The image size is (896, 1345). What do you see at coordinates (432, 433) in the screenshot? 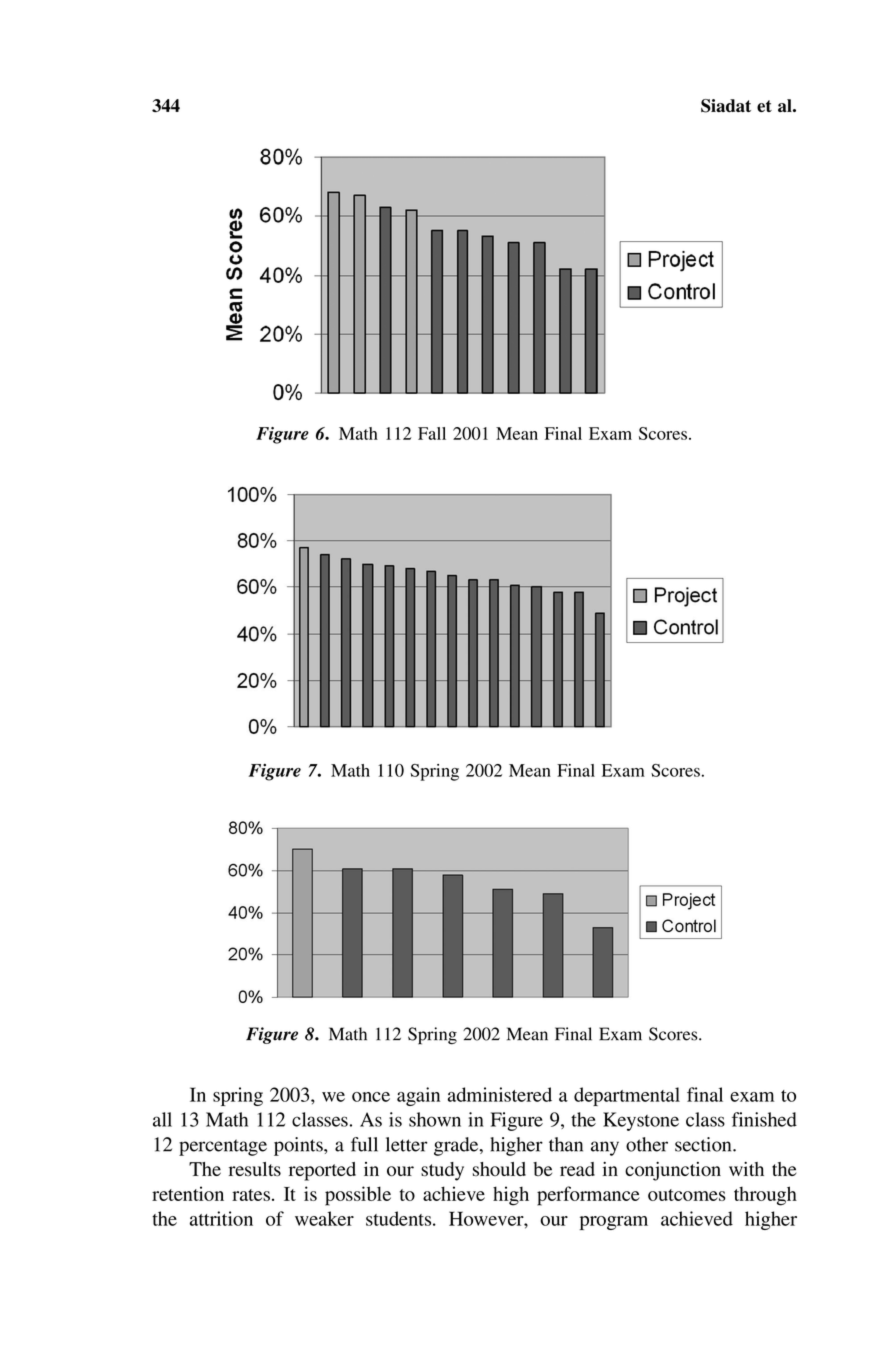
I see `Fall` at bounding box center [432, 433].
